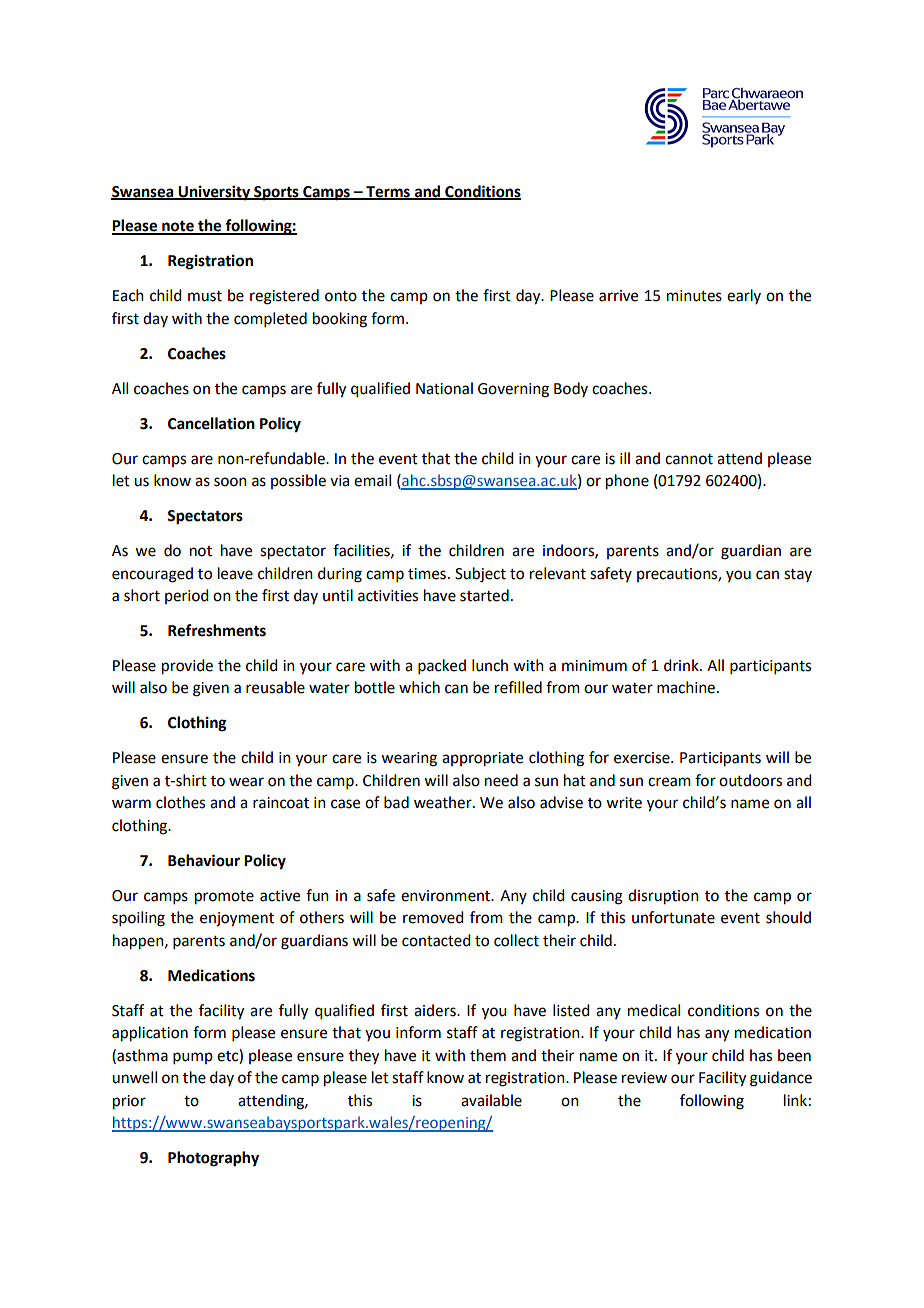 The width and height of the screenshot is (924, 1308). Describe the element at coordinates (211, 423) in the screenshot. I see `Cancellation` at that location.
